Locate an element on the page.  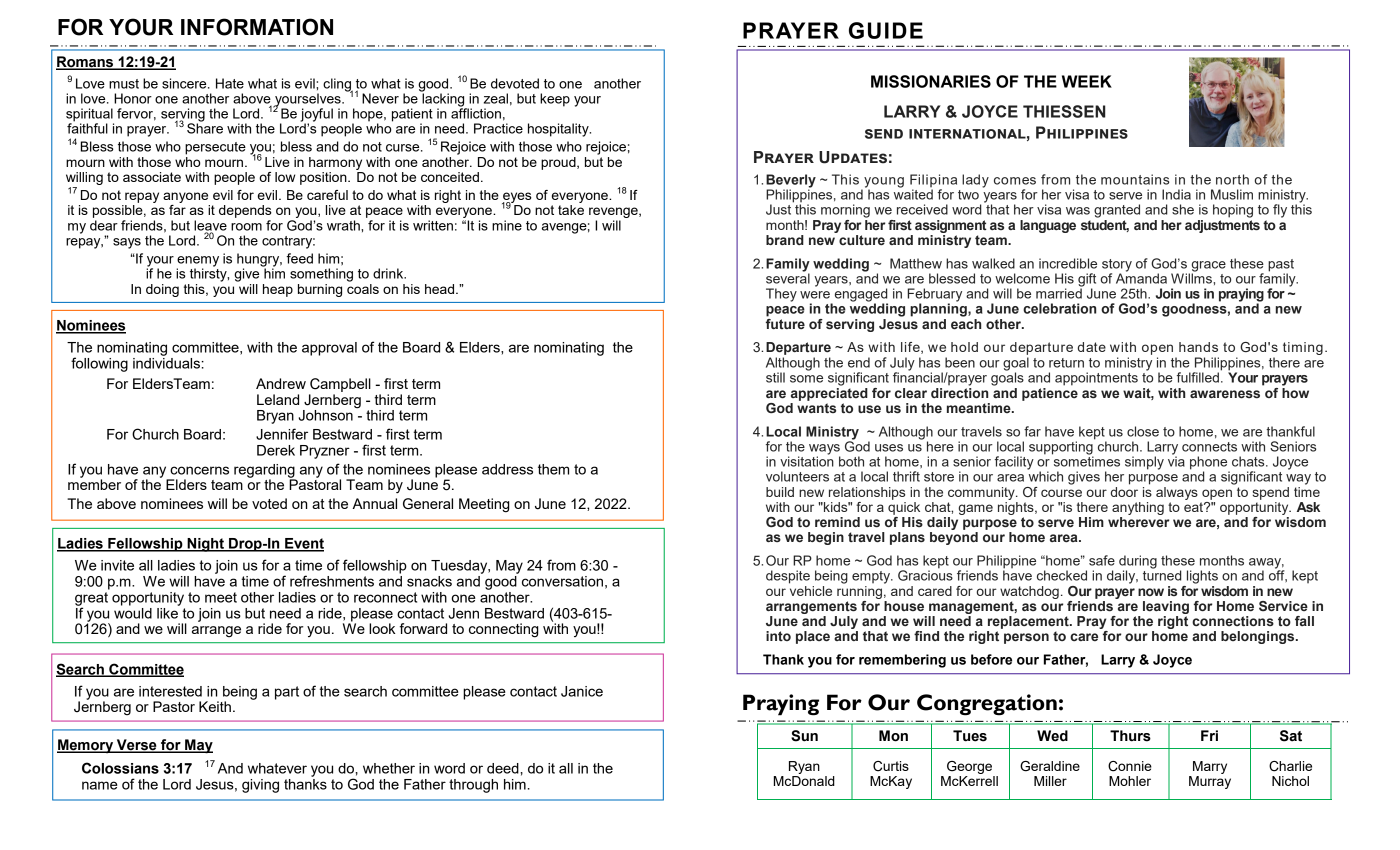
giving is located at coordinates (260, 786).
